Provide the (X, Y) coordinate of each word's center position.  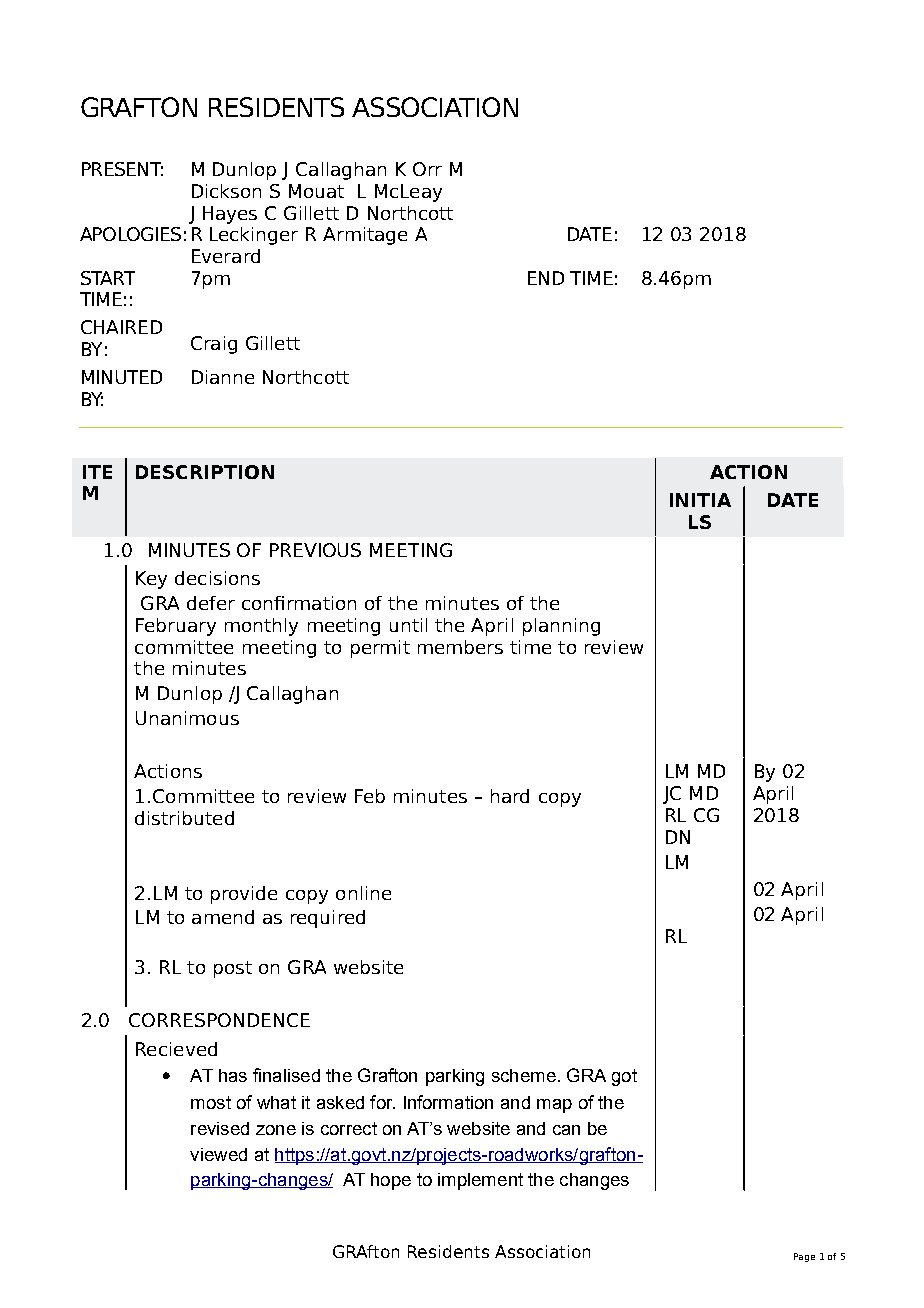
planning (561, 627)
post (233, 969)
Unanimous (187, 718)
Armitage (365, 236)
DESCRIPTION (205, 472)
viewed (218, 1154)
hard (510, 796)
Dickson (226, 191)
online (363, 893)
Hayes (230, 215)
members (460, 647)
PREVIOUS (315, 550)
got (624, 1077)
